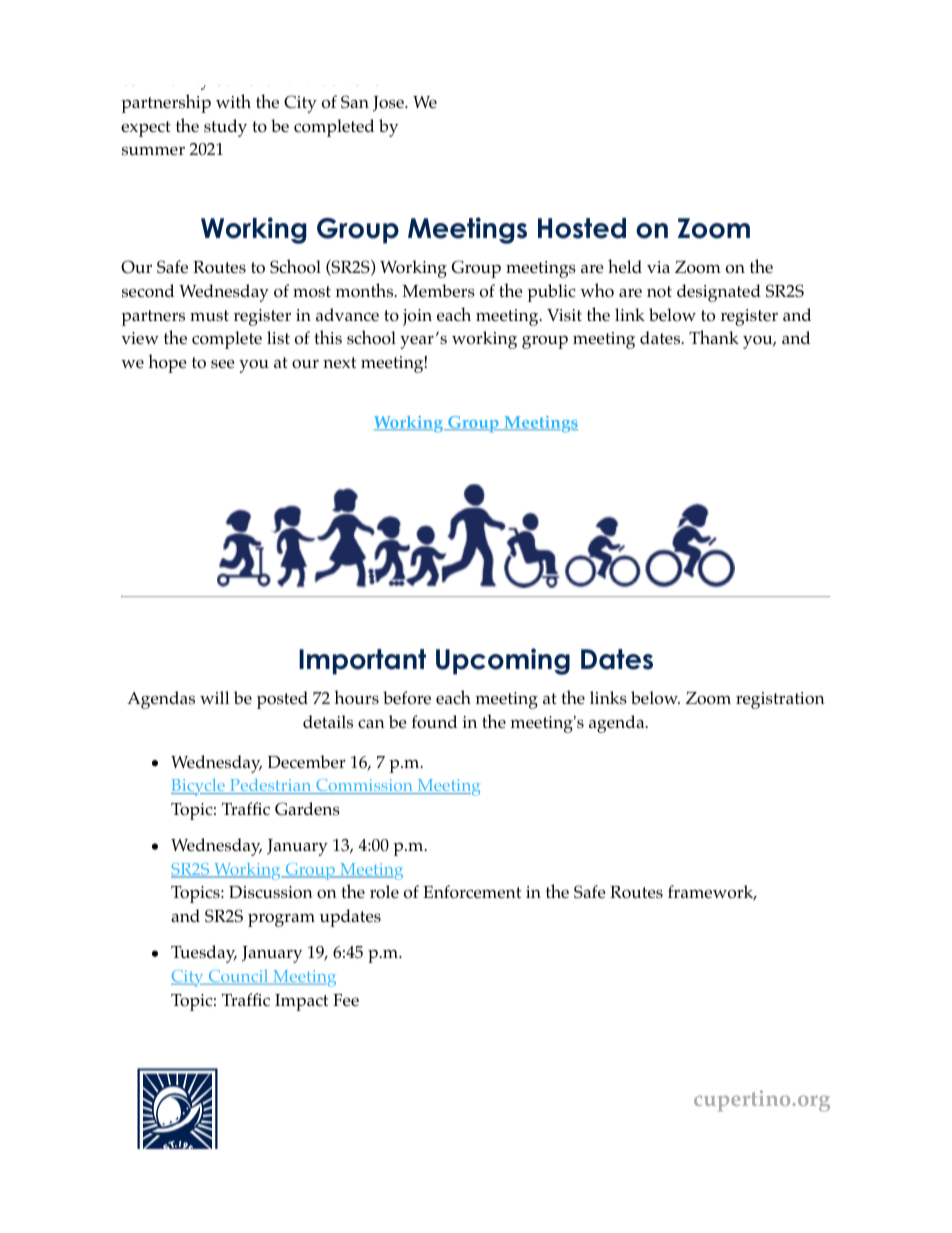 The height and width of the screenshot is (1233, 952). Describe the element at coordinates (434, 722) in the screenshot. I see `found` at that location.
